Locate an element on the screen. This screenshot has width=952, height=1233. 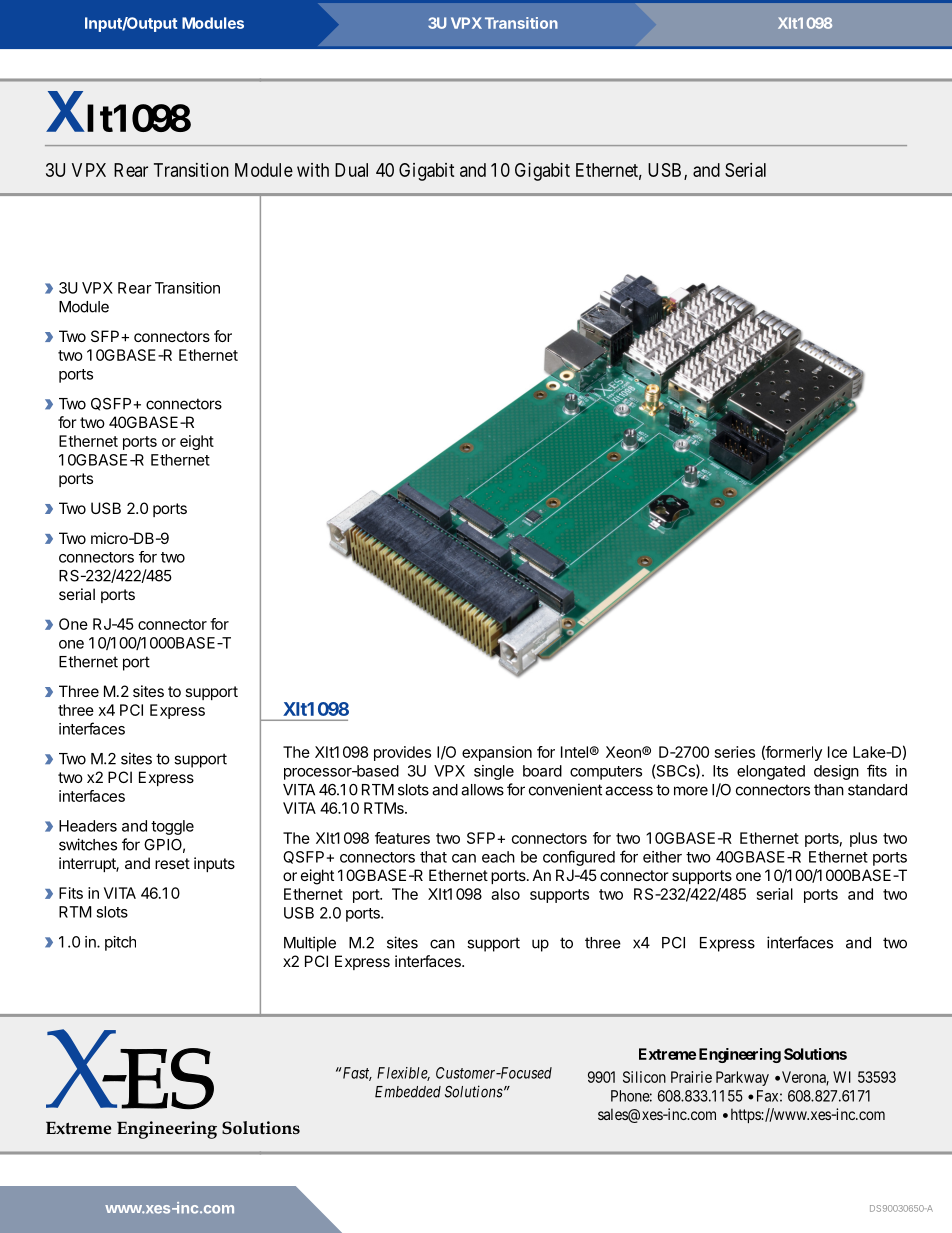
provides is located at coordinates (402, 753).
